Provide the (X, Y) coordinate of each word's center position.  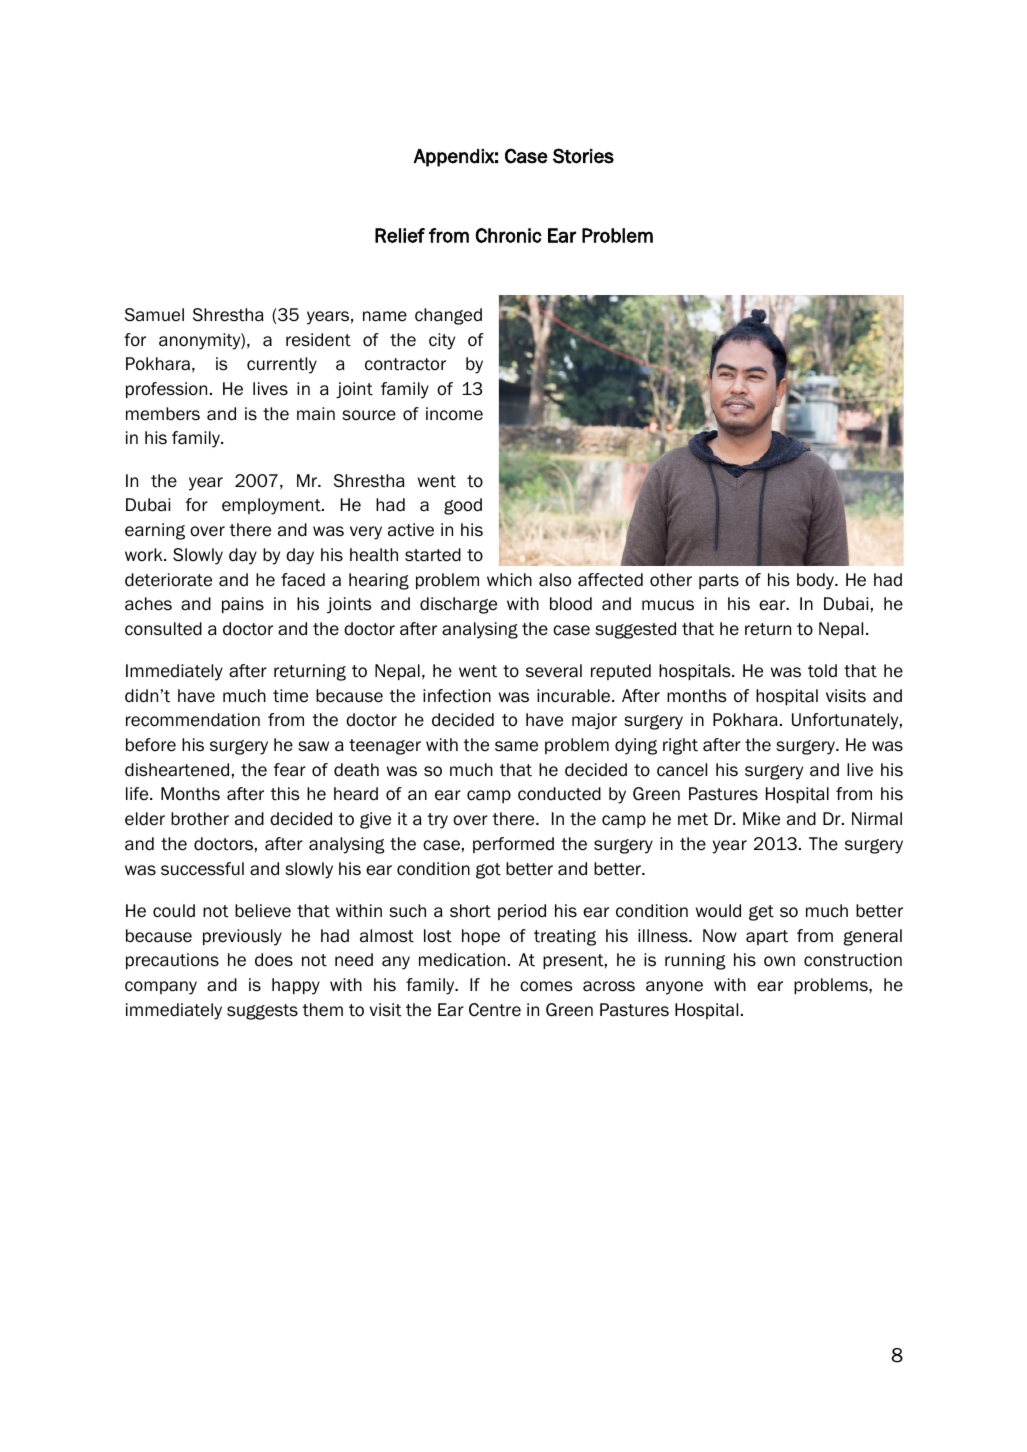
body (817, 581)
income (454, 414)
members (163, 414)
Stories (583, 156)
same (516, 746)
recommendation (193, 720)
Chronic (508, 235)
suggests (262, 1012)
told (822, 671)
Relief (400, 235)
